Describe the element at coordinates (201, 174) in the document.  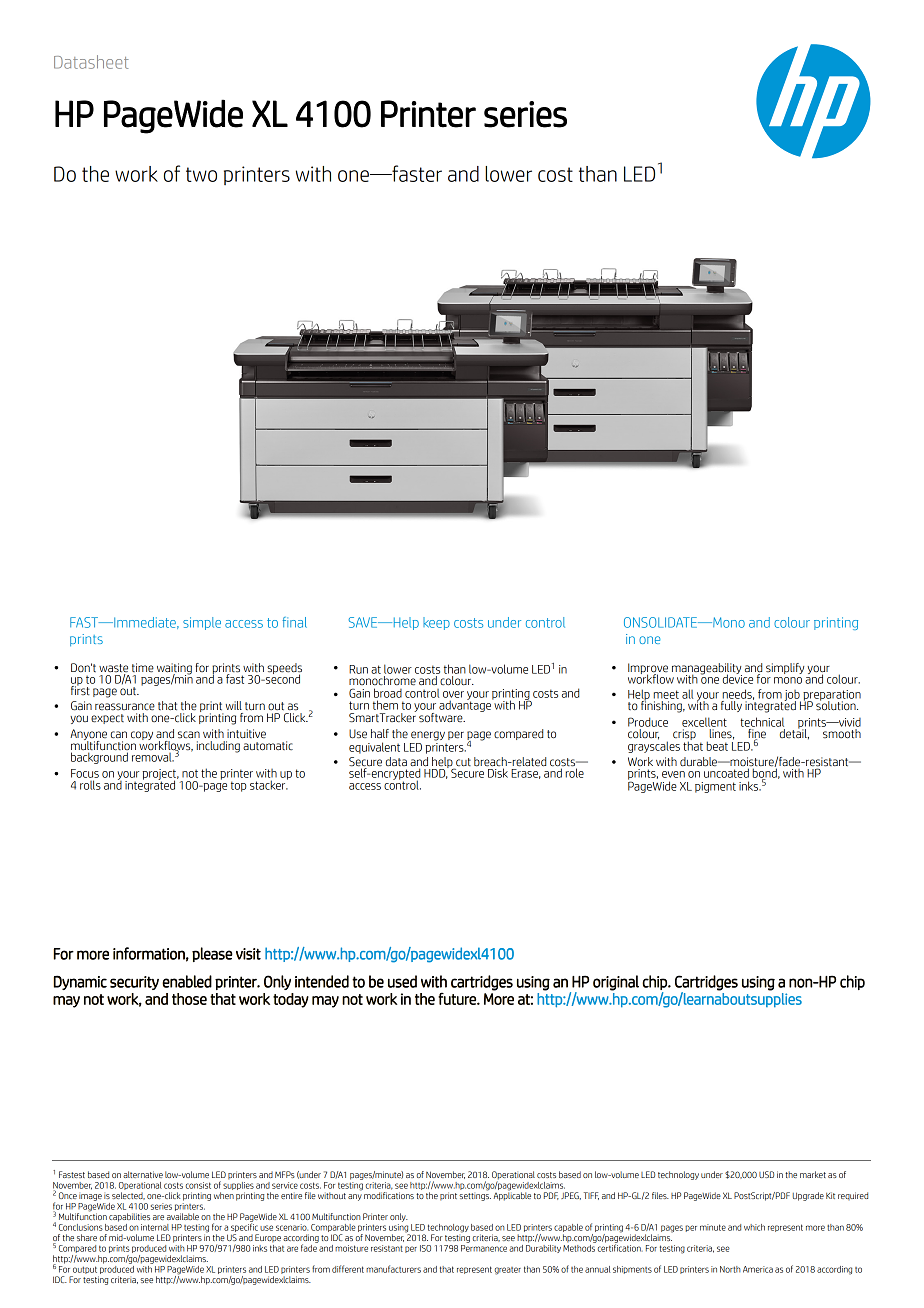
I see `two` at that location.
